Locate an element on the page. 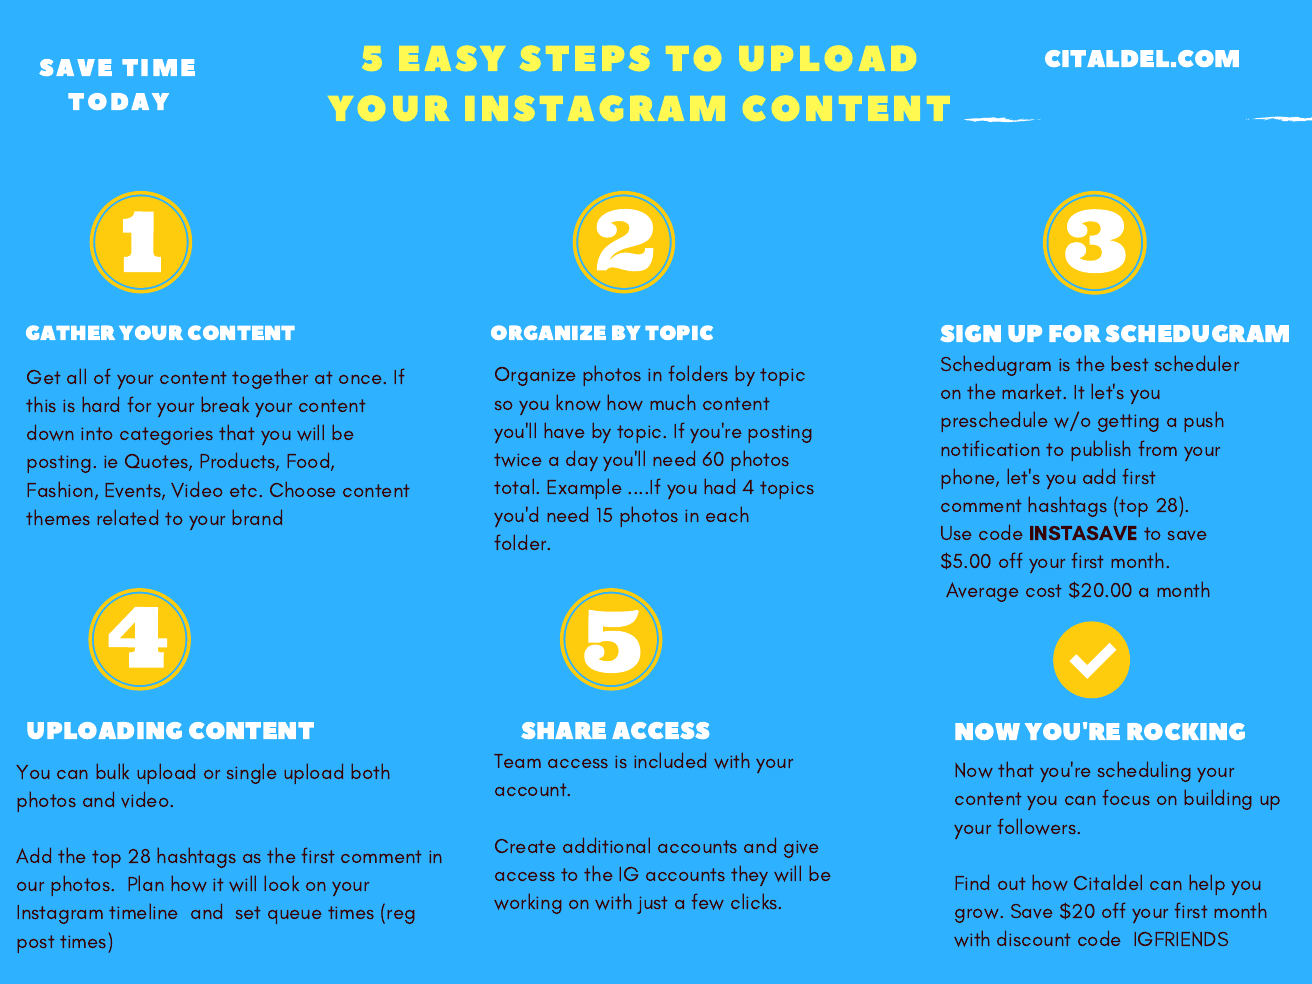 The height and width of the document is (984, 1312). just is located at coordinates (652, 905).
